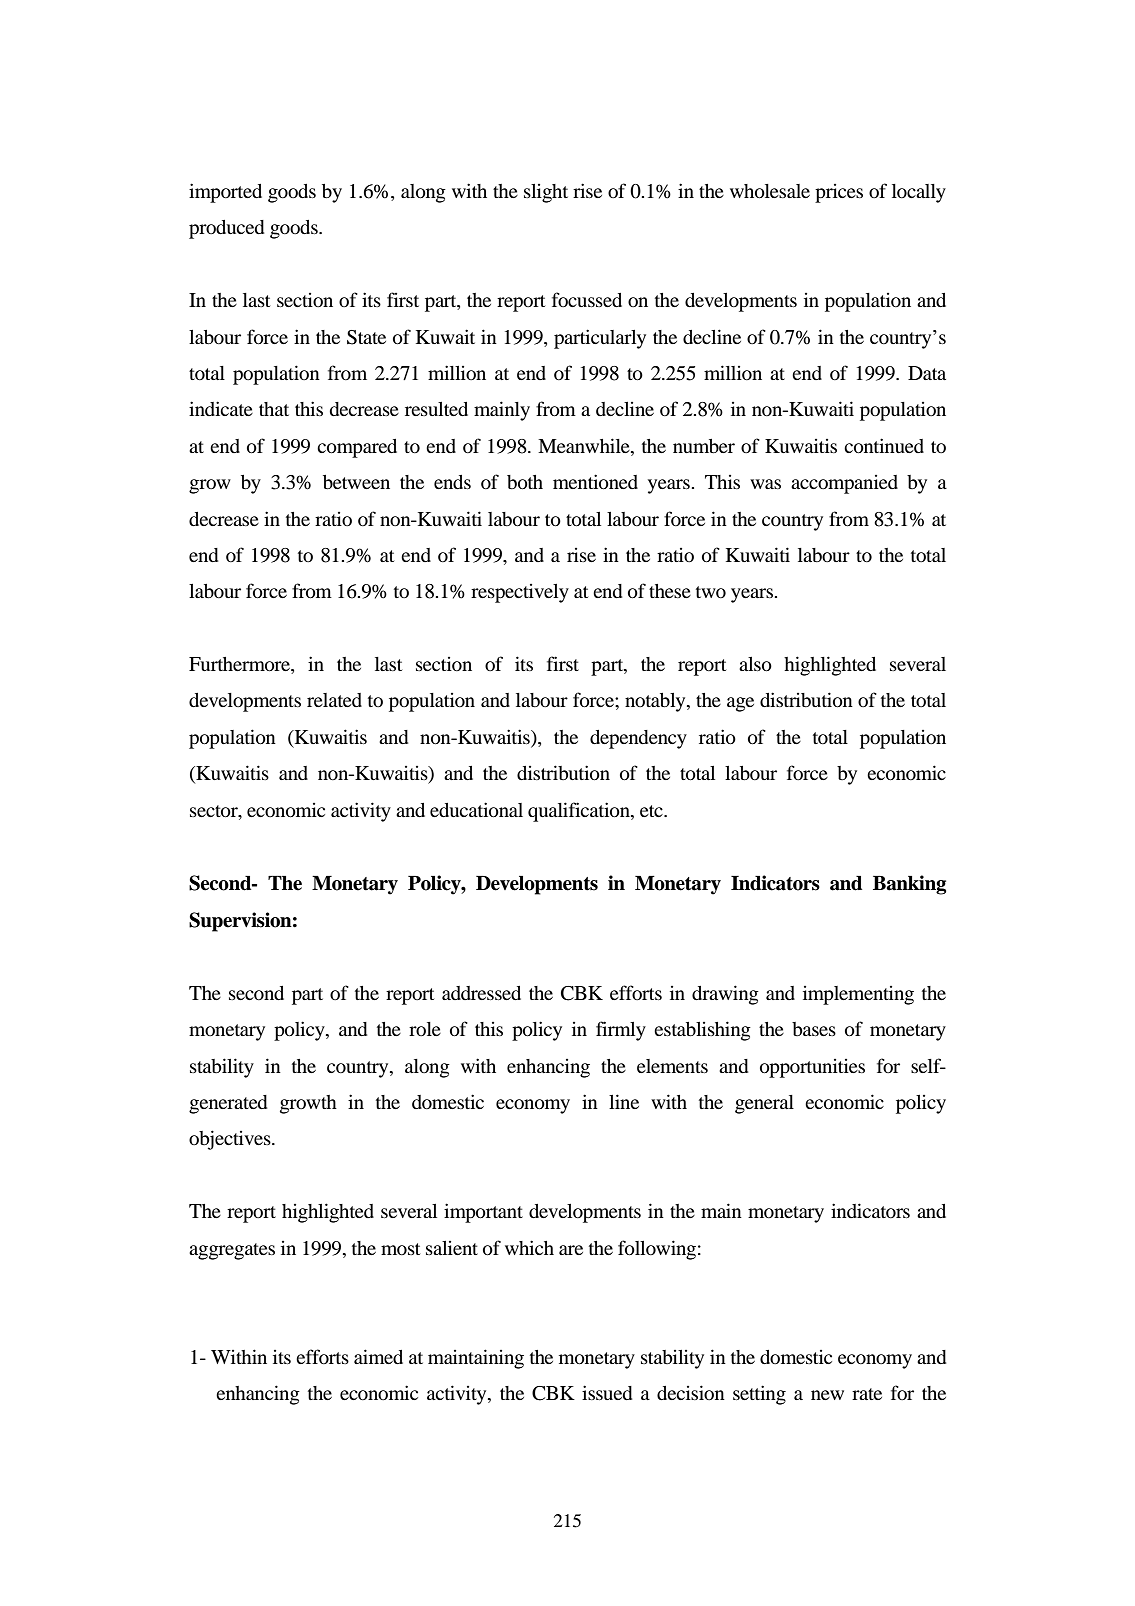 The height and width of the screenshot is (1606, 1135). Describe the element at coordinates (215, 811) in the screenshot. I see `sector` at that location.
